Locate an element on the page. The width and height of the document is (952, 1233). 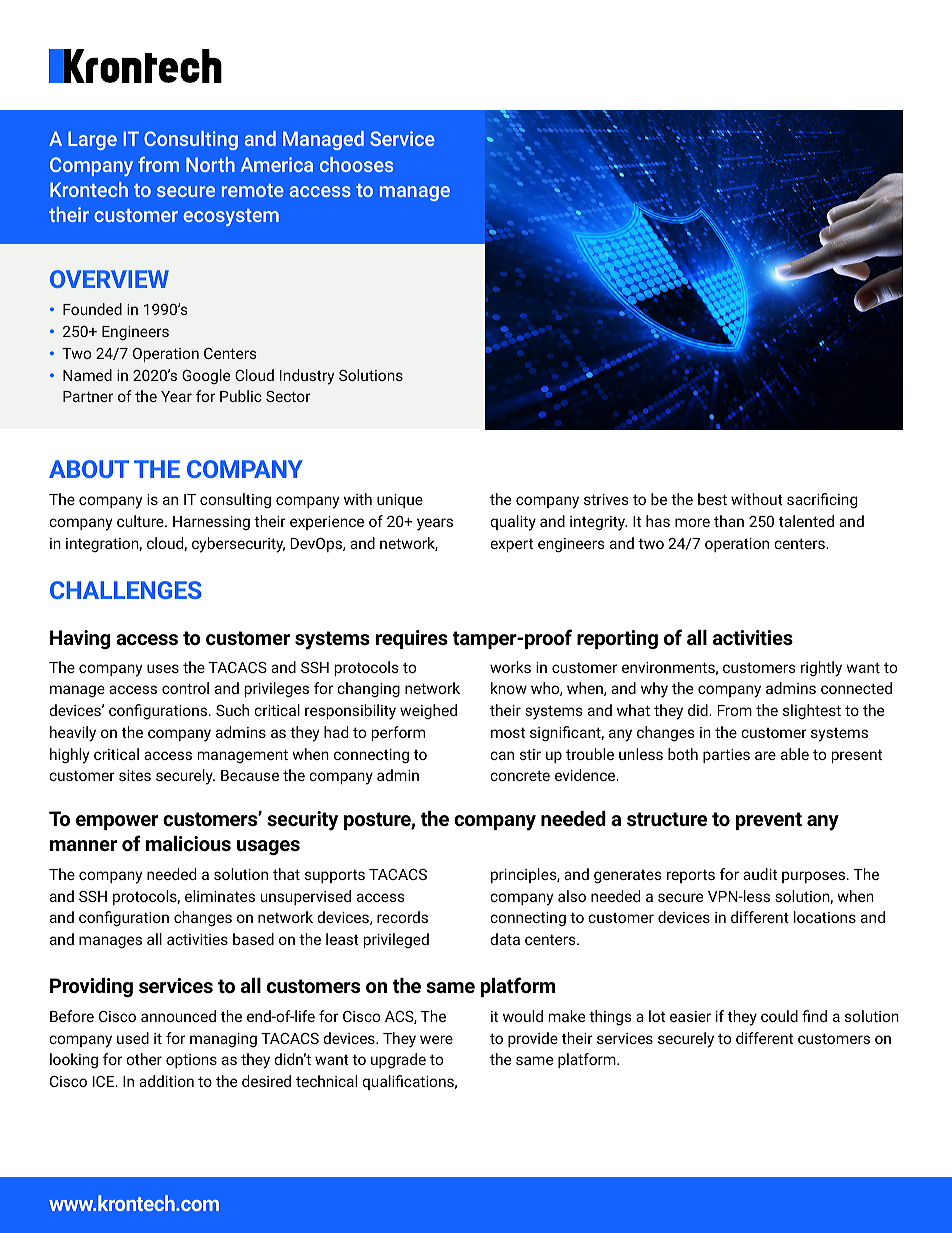
requires is located at coordinates (412, 639).
